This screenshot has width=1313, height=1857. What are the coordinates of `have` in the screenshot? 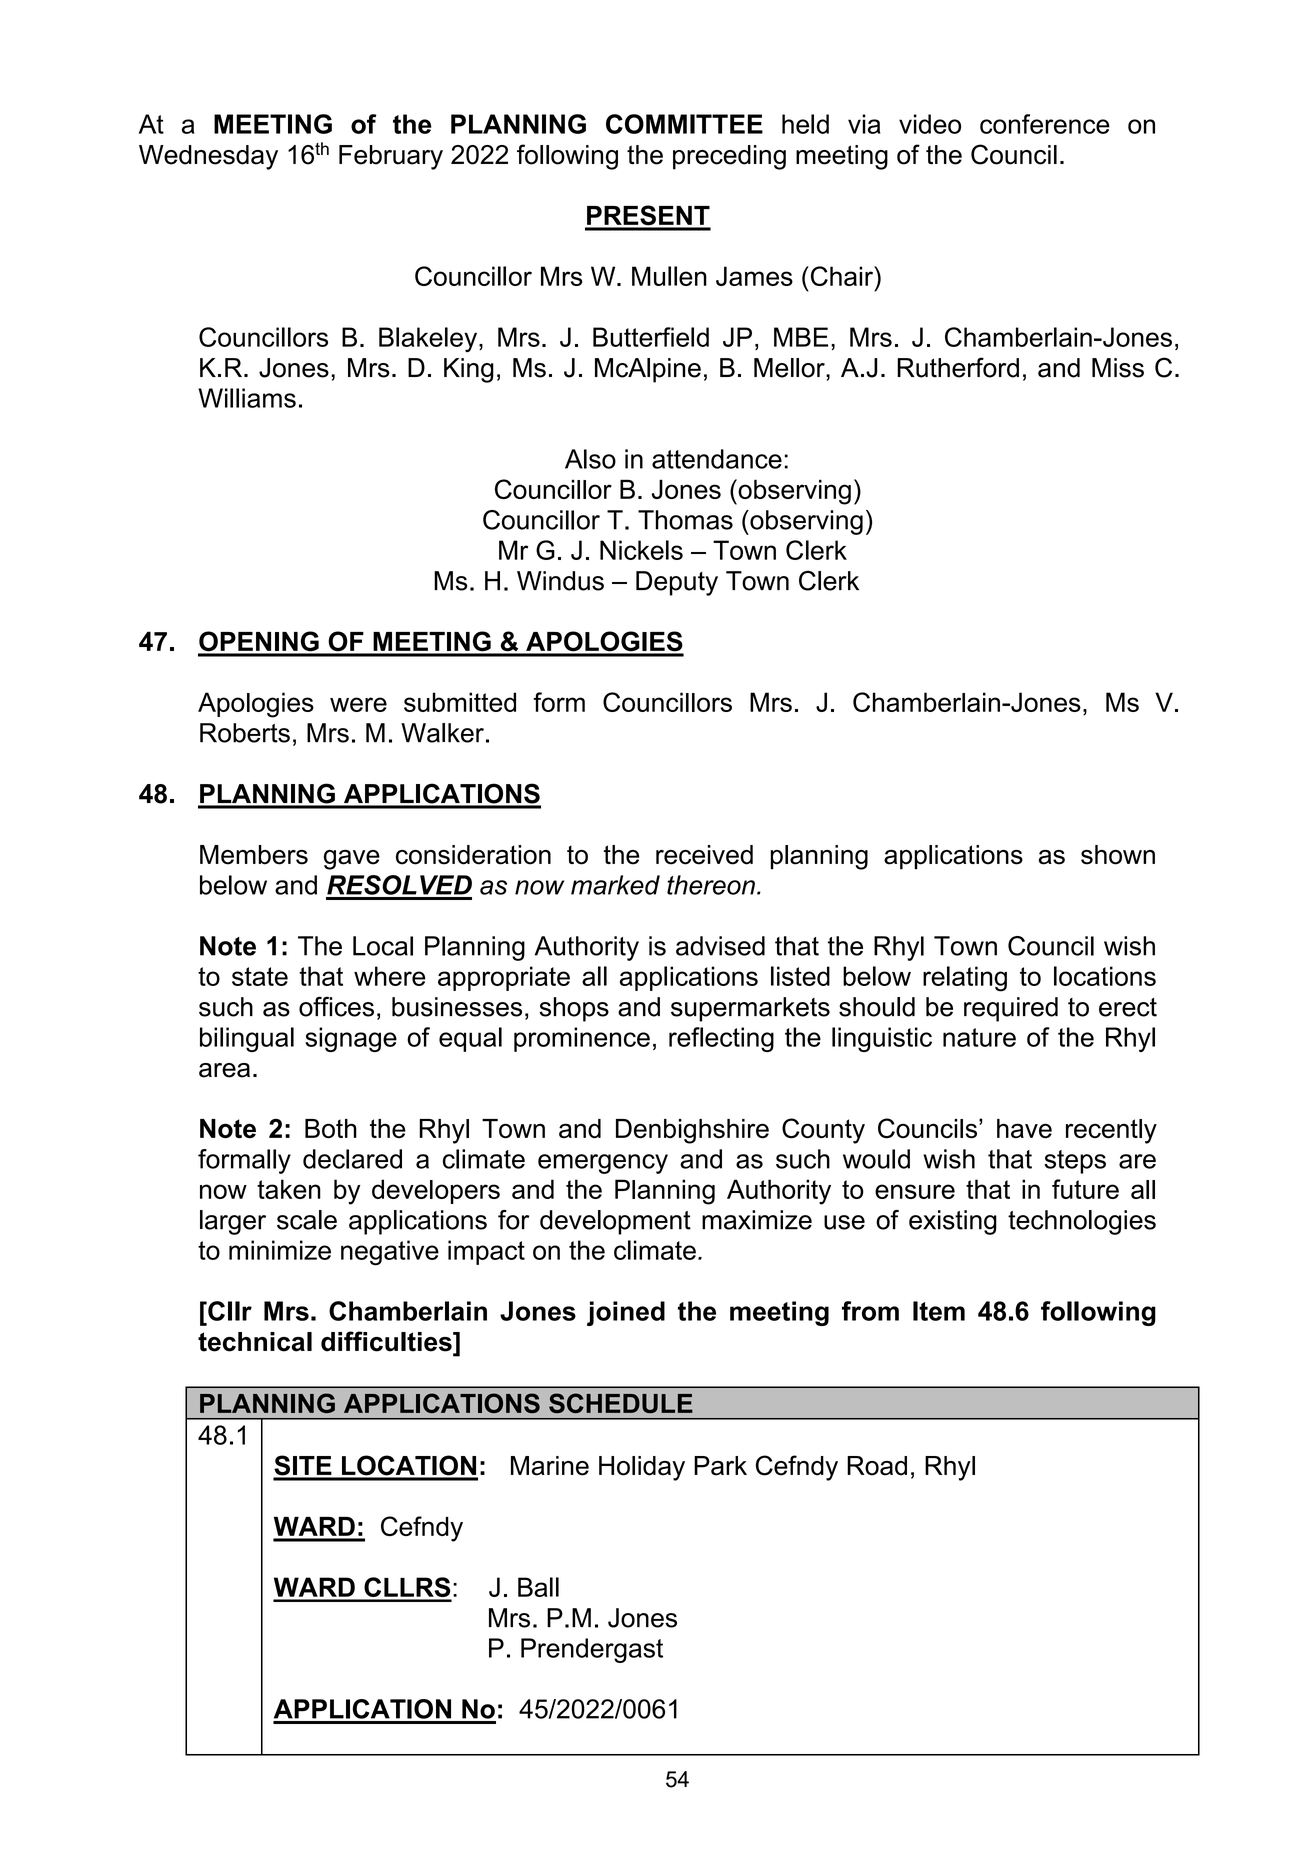 It's located at (1024, 1129).
